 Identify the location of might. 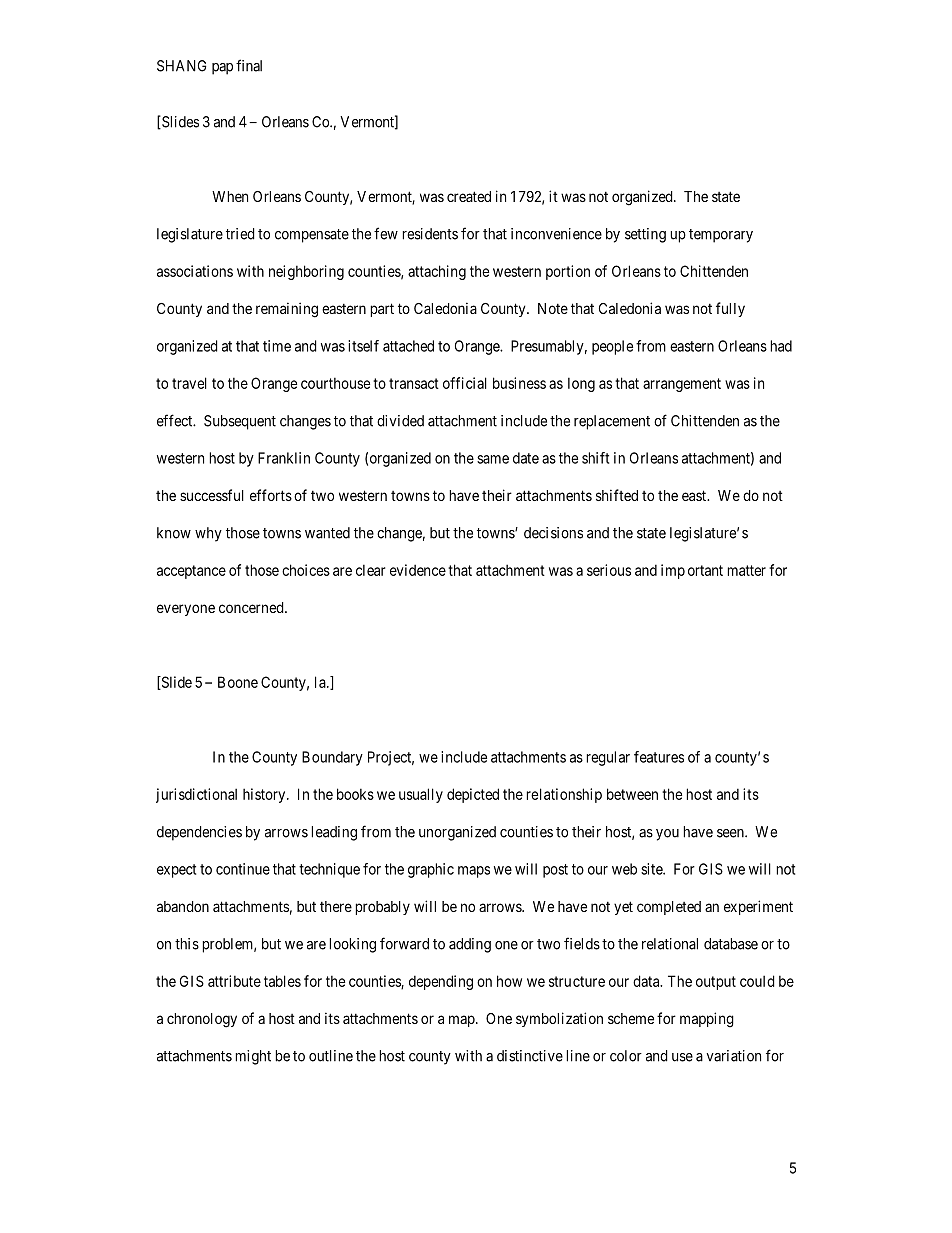
(253, 1057).
